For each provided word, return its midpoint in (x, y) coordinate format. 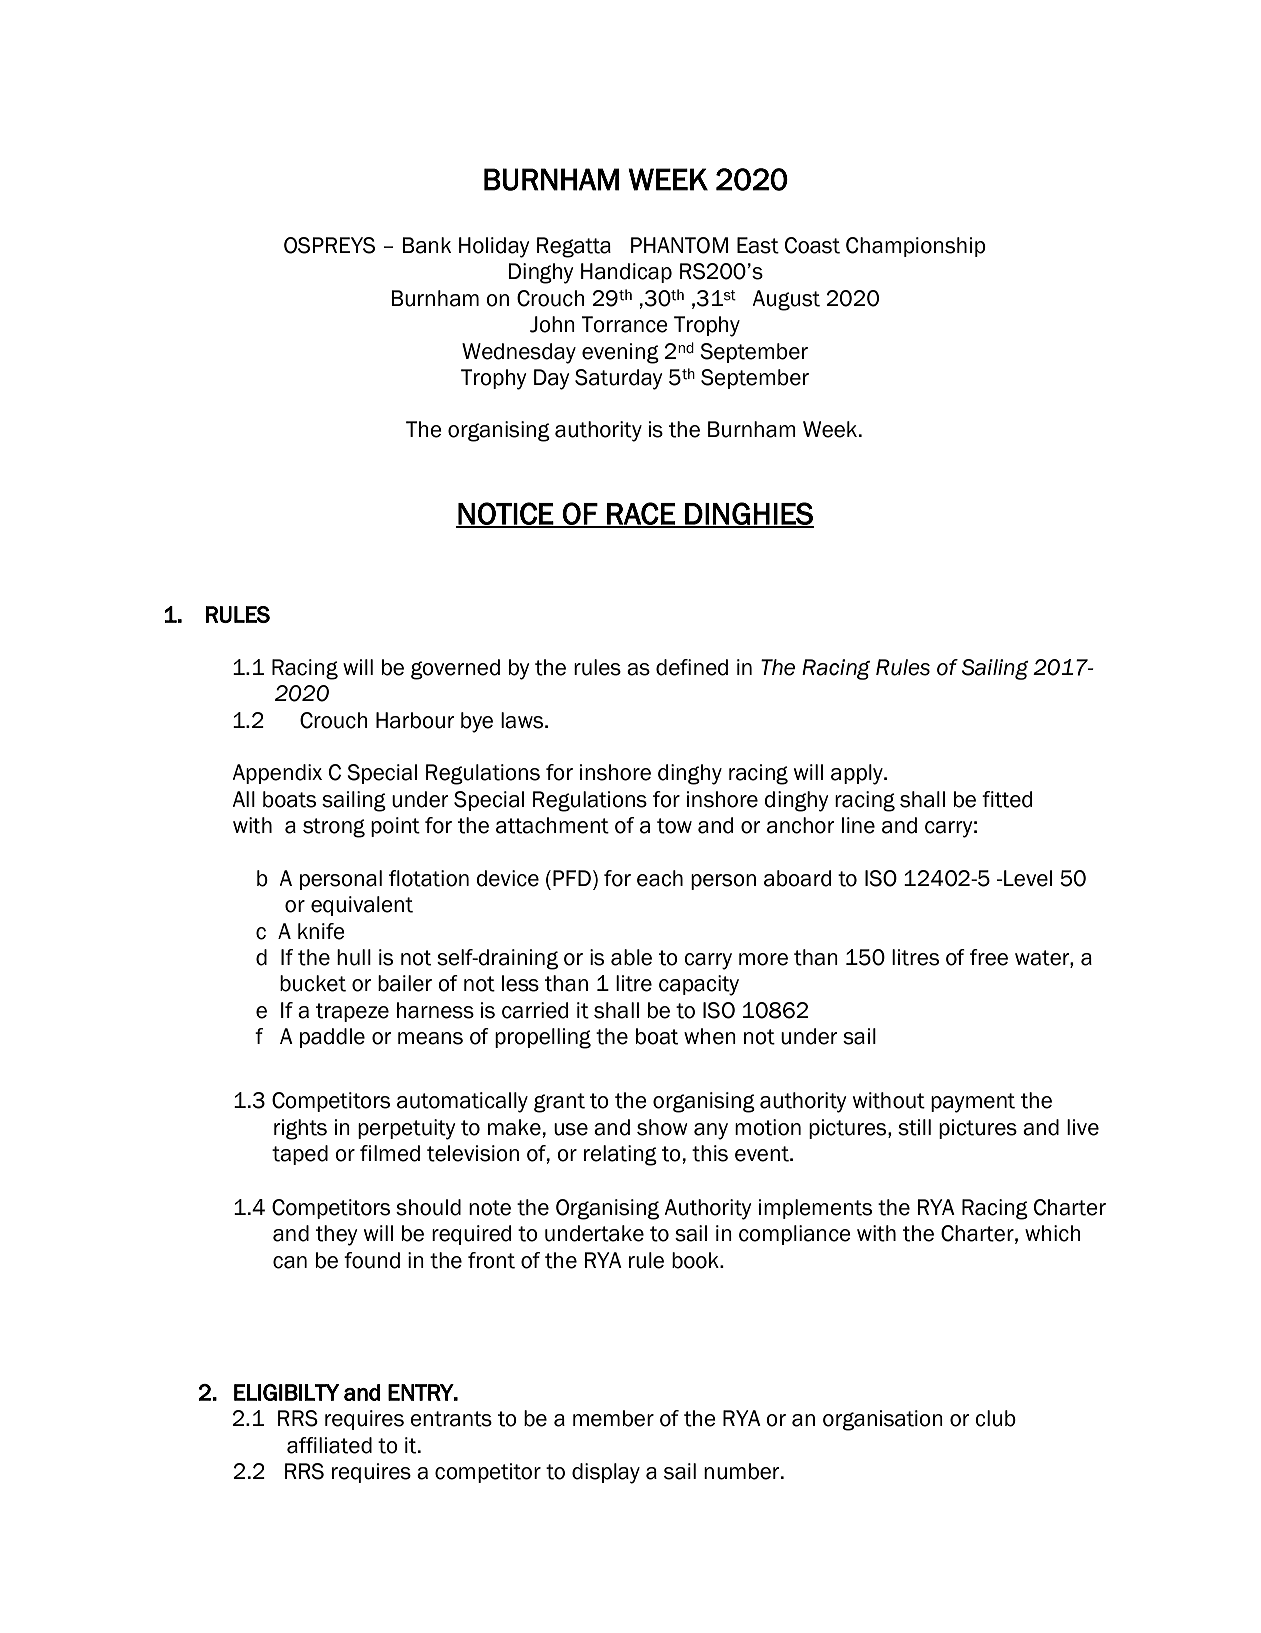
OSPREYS (329, 245)
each (660, 878)
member (613, 1418)
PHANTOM (679, 245)
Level (1027, 878)
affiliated (329, 1445)
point (395, 827)
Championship (916, 247)
